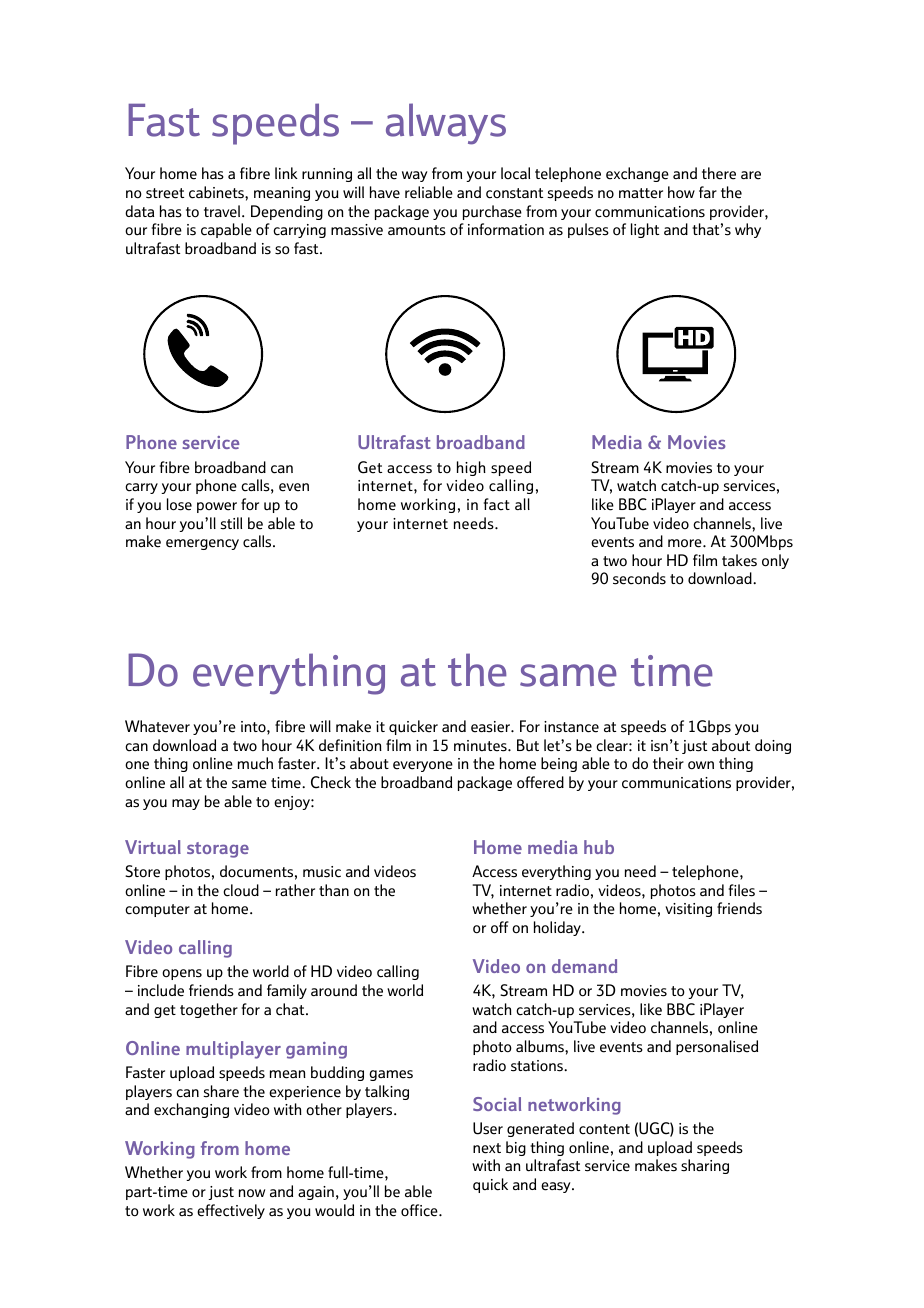 The height and width of the page is (1308, 924). What do you see at coordinates (252, 1193) in the page?
I see `now` at bounding box center [252, 1193].
